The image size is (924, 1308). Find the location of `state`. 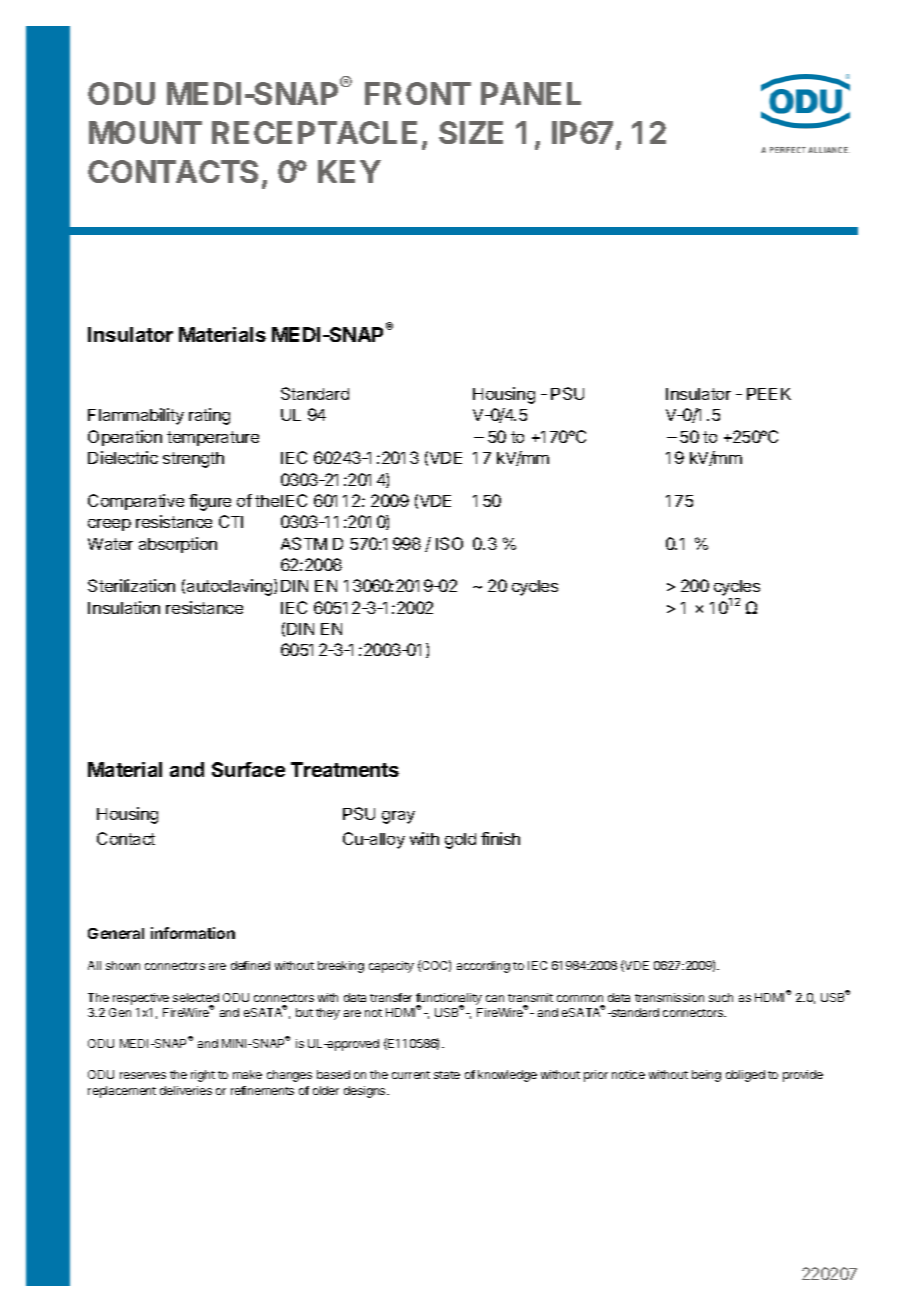

state is located at coordinates (447, 1075).
